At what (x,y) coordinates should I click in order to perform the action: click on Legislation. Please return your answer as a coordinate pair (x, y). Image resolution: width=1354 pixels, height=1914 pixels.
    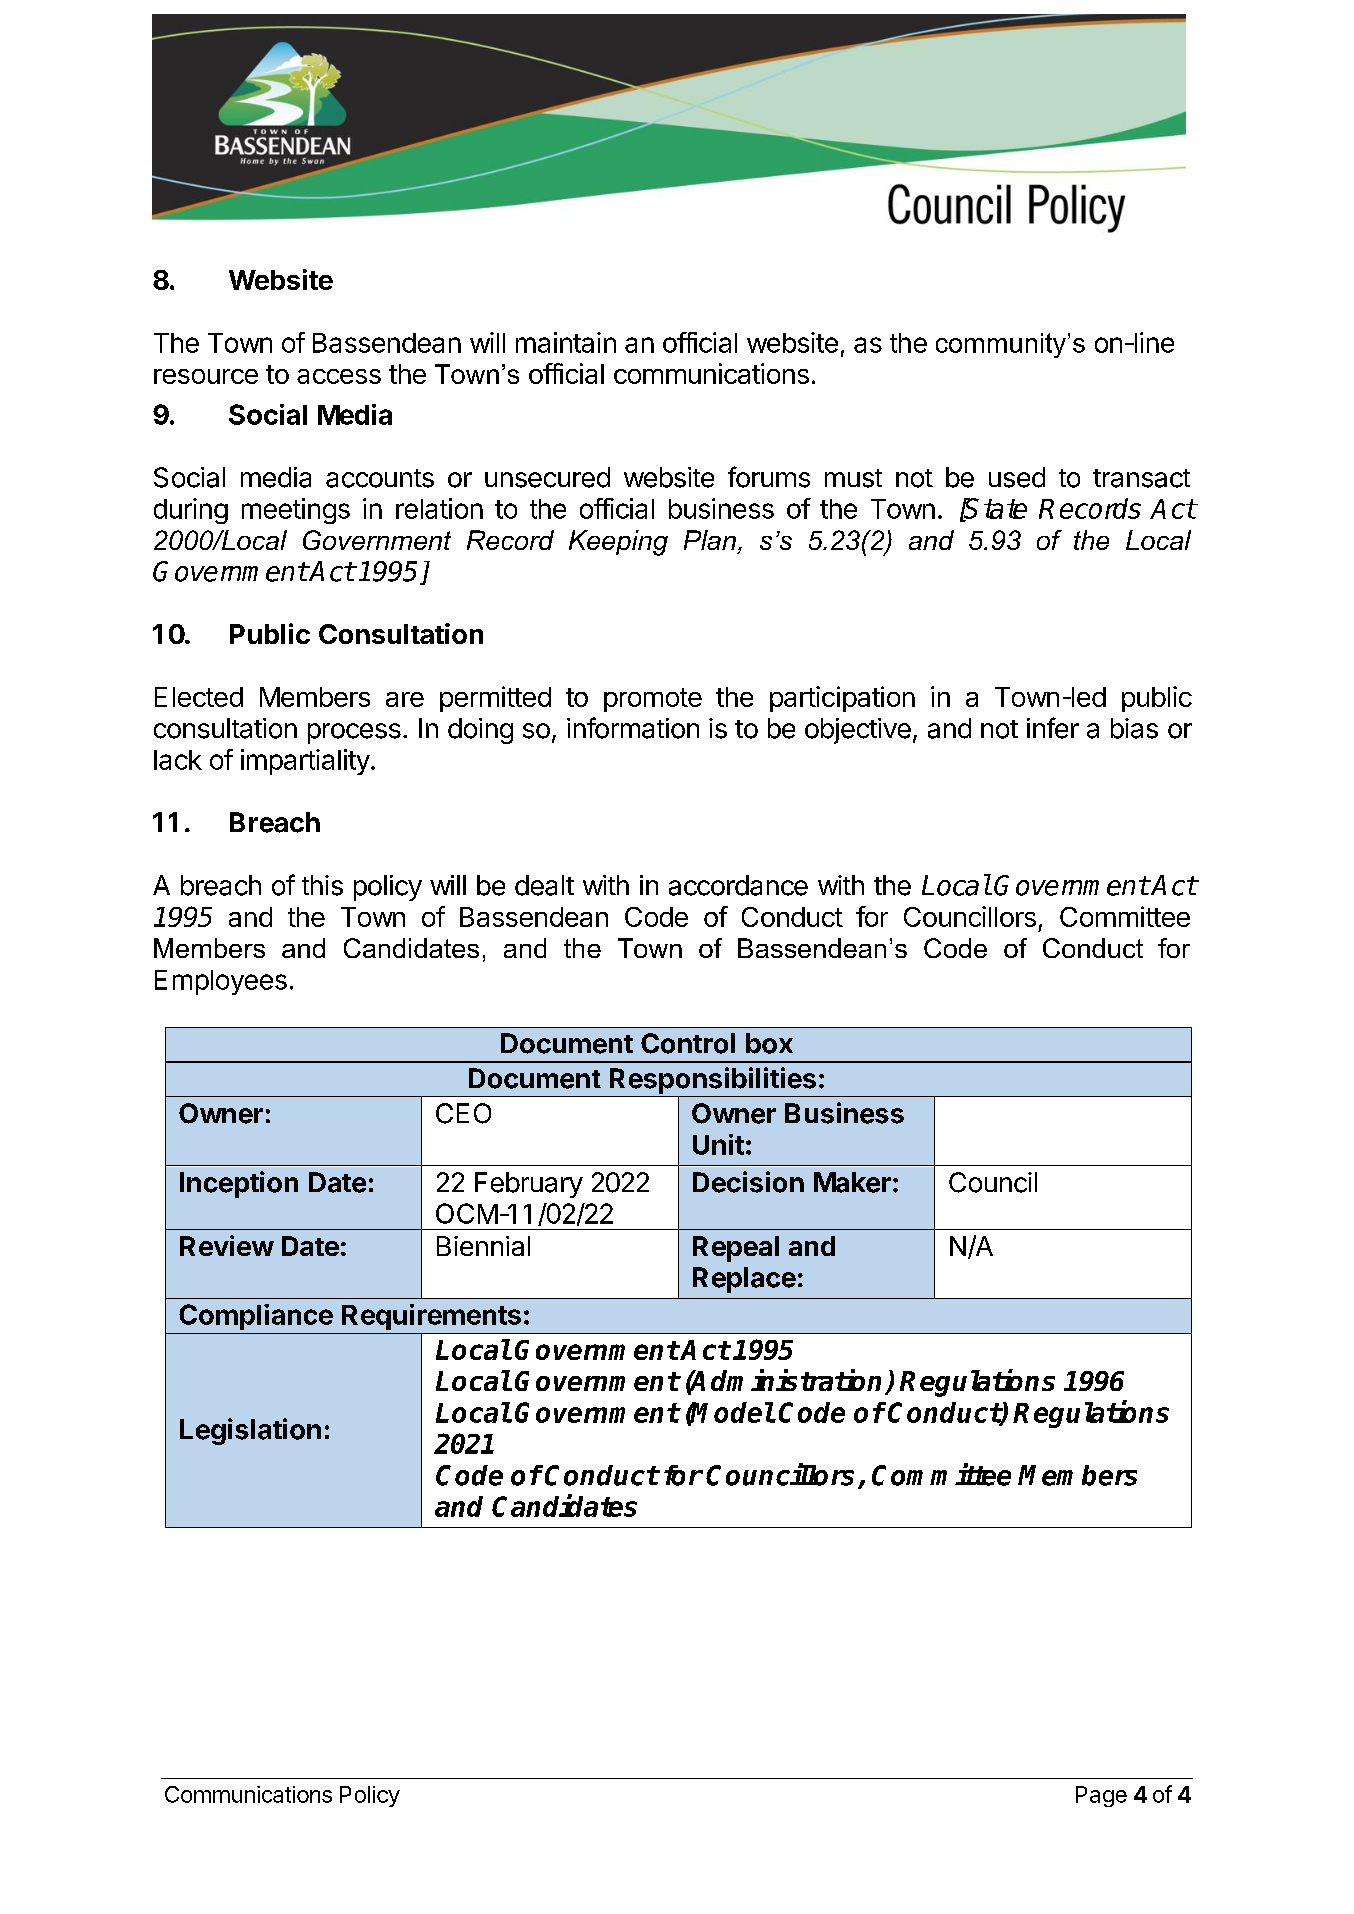
    Looking at the image, I should click on (250, 1431).
